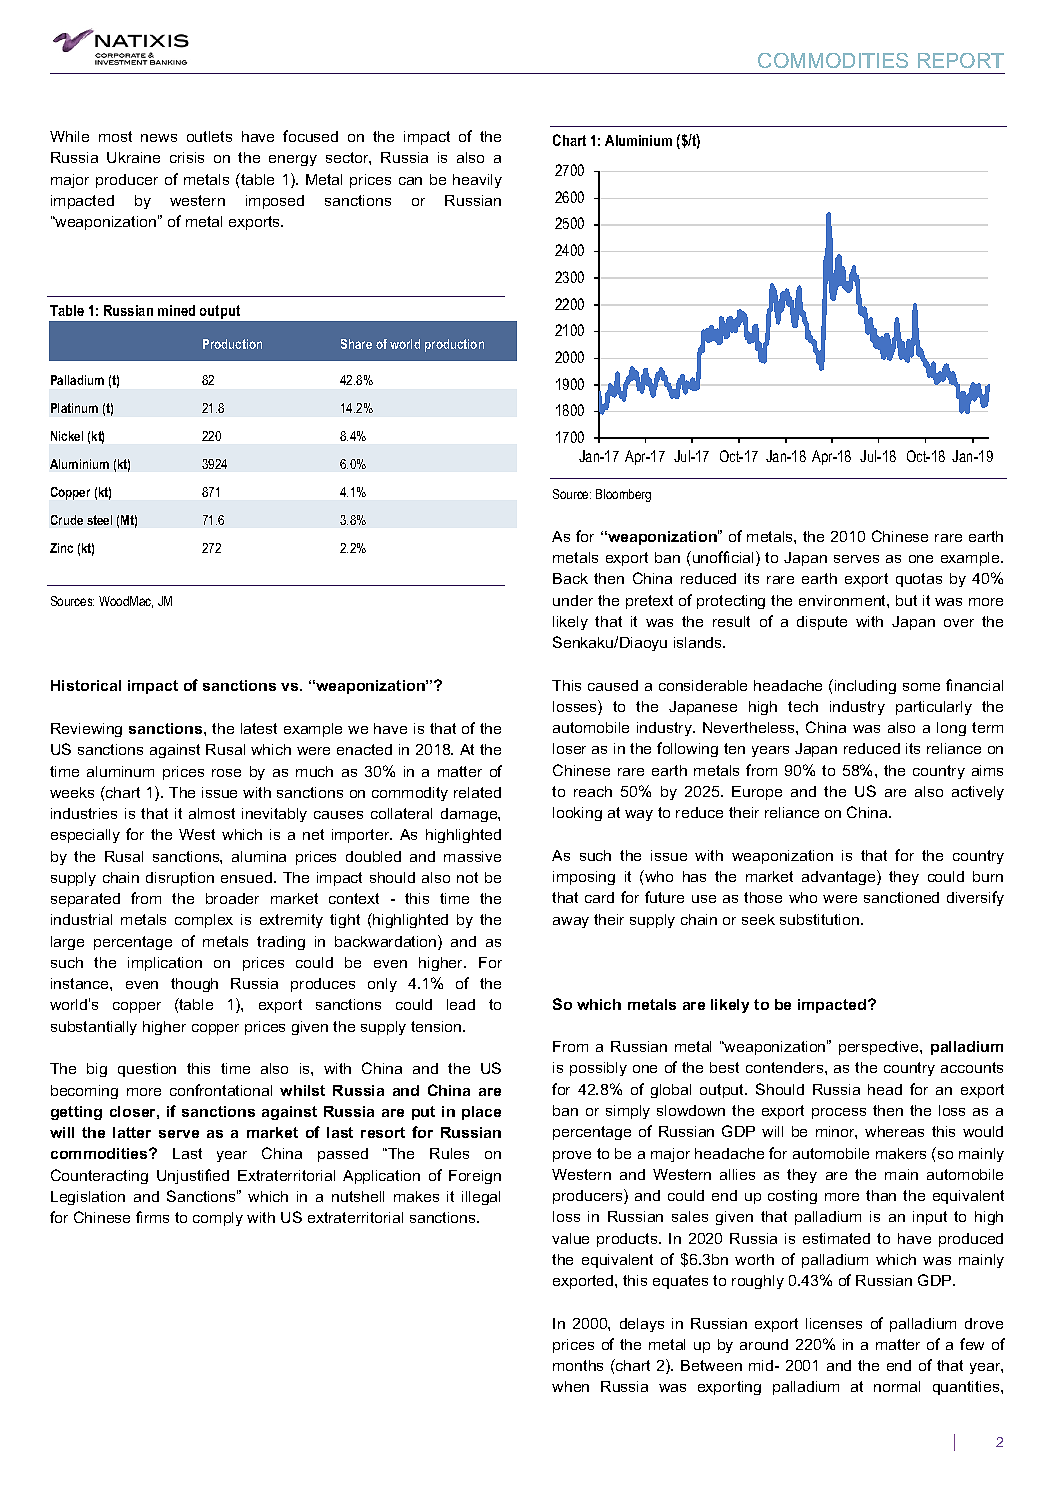  I want to click on licenses, so click(834, 1323).
